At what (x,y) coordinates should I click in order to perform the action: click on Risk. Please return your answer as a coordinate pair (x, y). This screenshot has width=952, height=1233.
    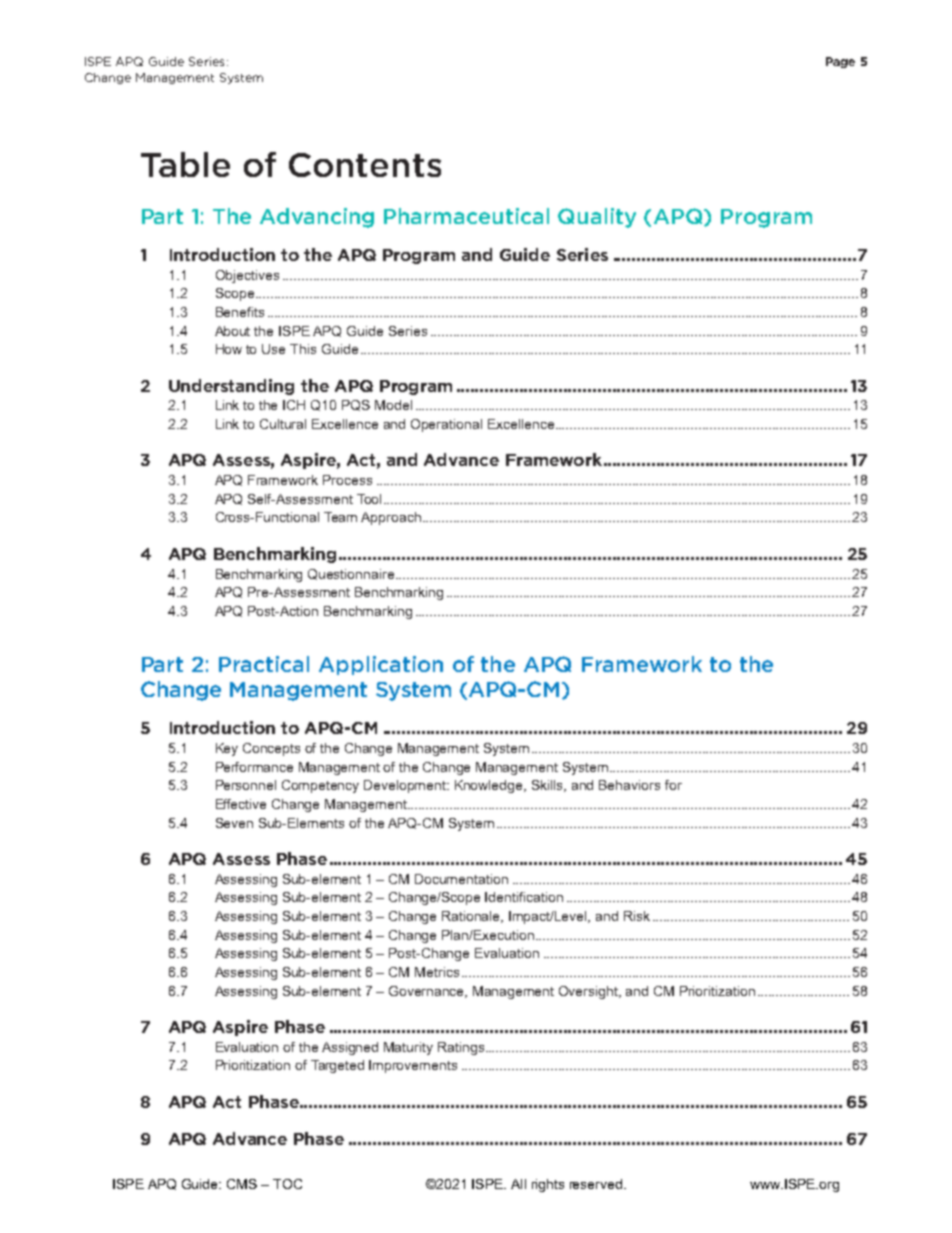
    Looking at the image, I should click on (637, 916).
